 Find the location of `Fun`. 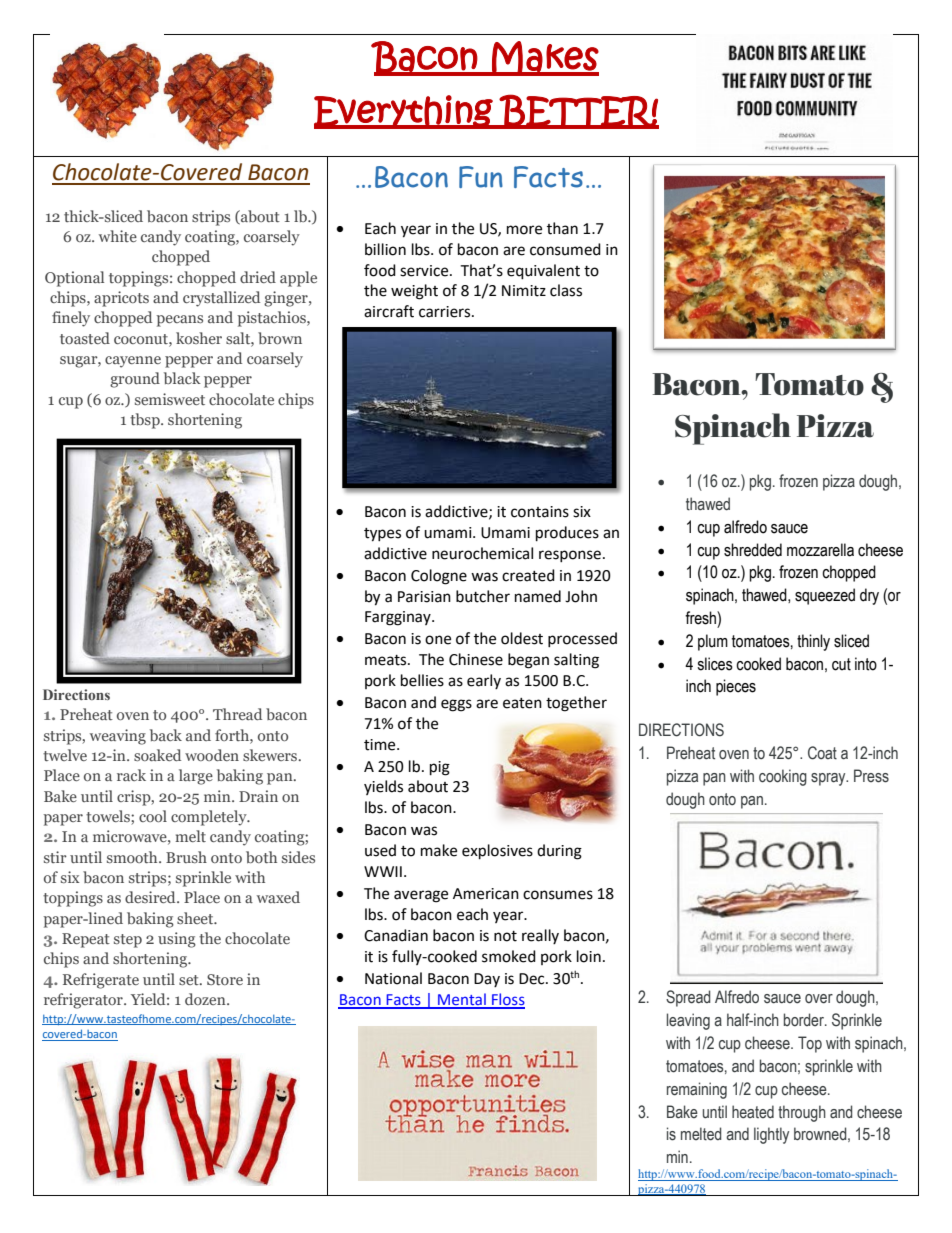

Fun is located at coordinates (481, 177).
